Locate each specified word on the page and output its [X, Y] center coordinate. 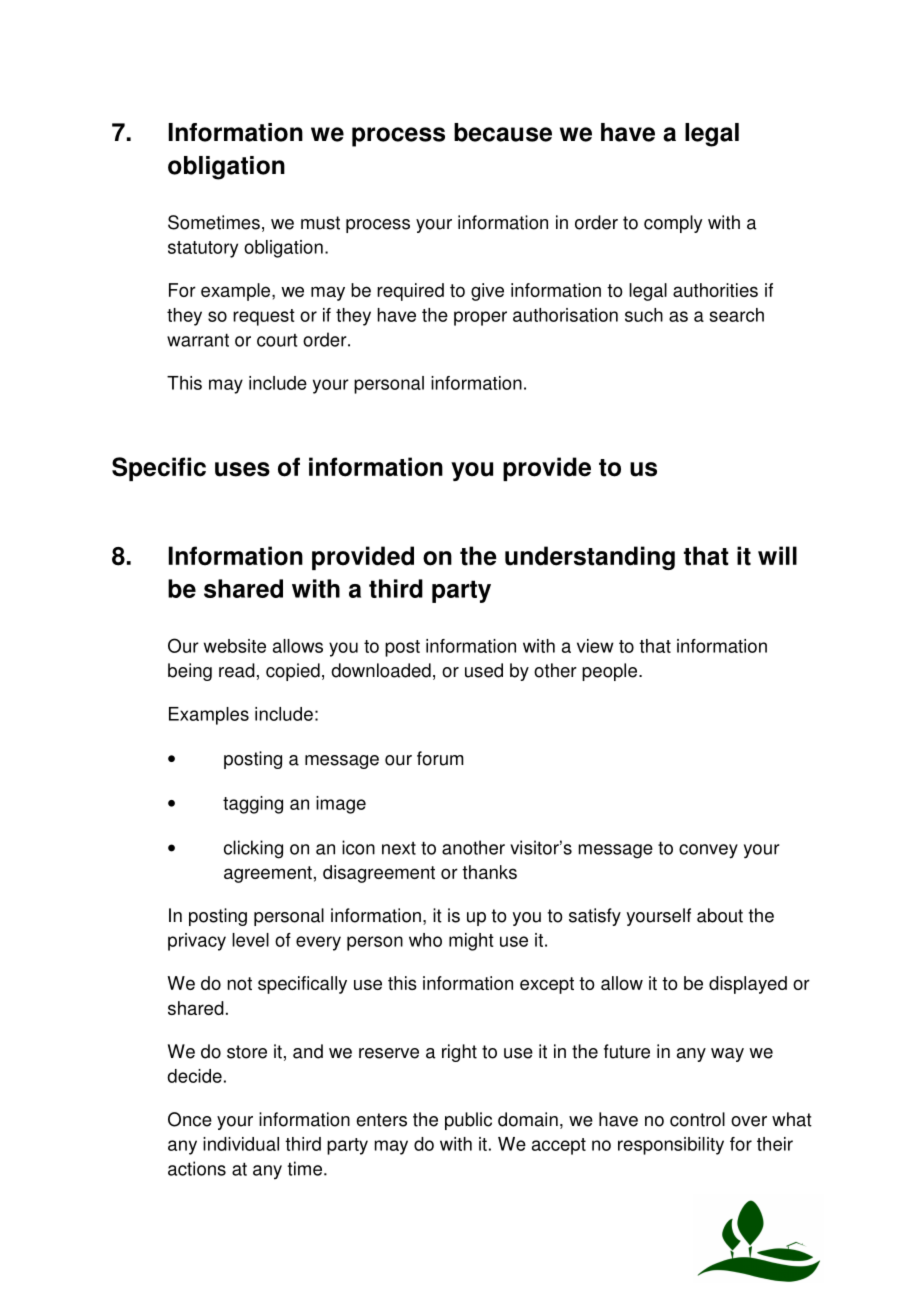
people [609, 672]
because [503, 132]
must [320, 223]
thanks [489, 872]
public [468, 1121]
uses [242, 469]
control [697, 1119]
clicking [253, 849]
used [484, 670]
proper [480, 318]
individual [241, 1144]
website [235, 646]
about [720, 915]
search [736, 315]
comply [673, 224]
